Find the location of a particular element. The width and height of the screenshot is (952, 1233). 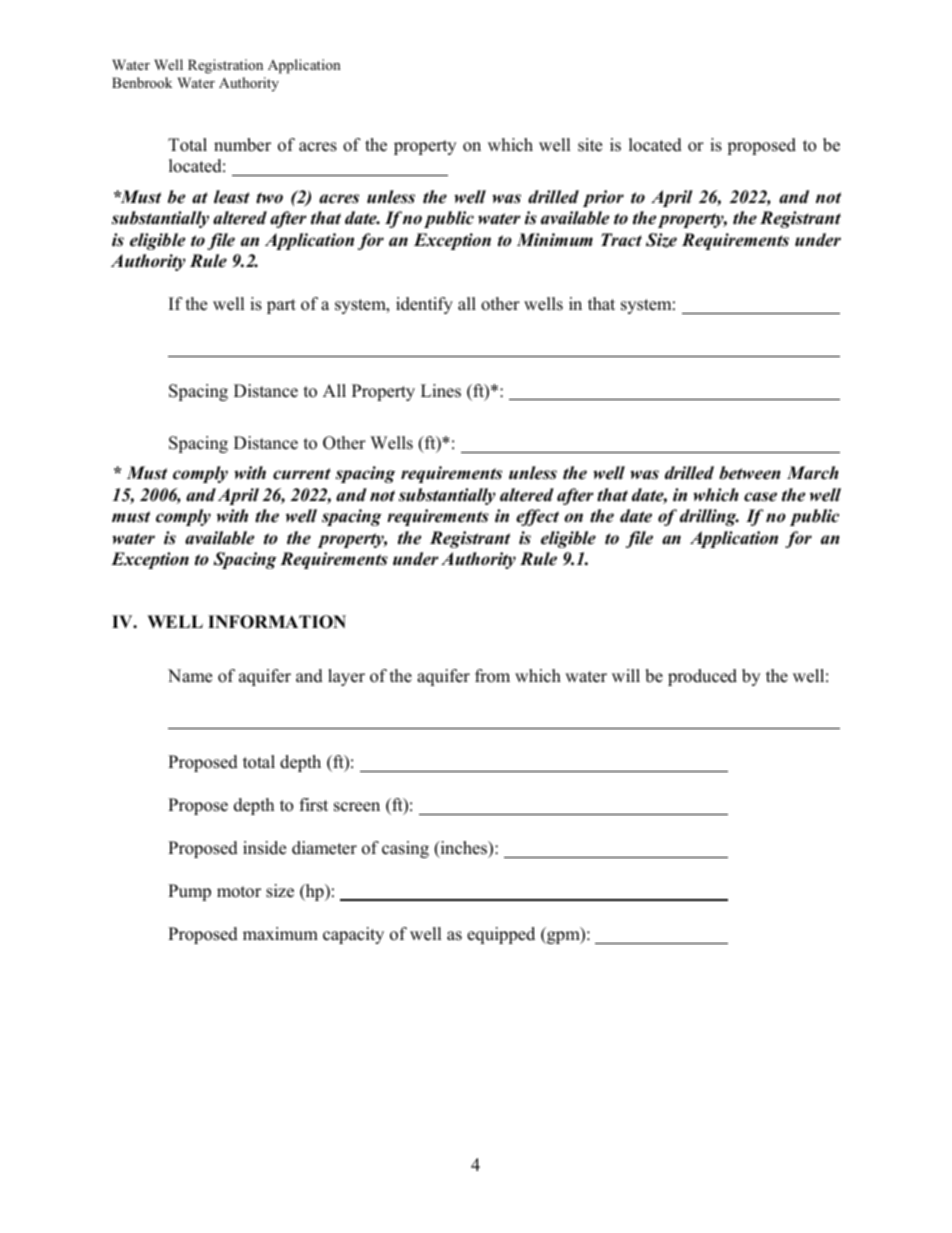

Registration is located at coordinates (225, 66).
